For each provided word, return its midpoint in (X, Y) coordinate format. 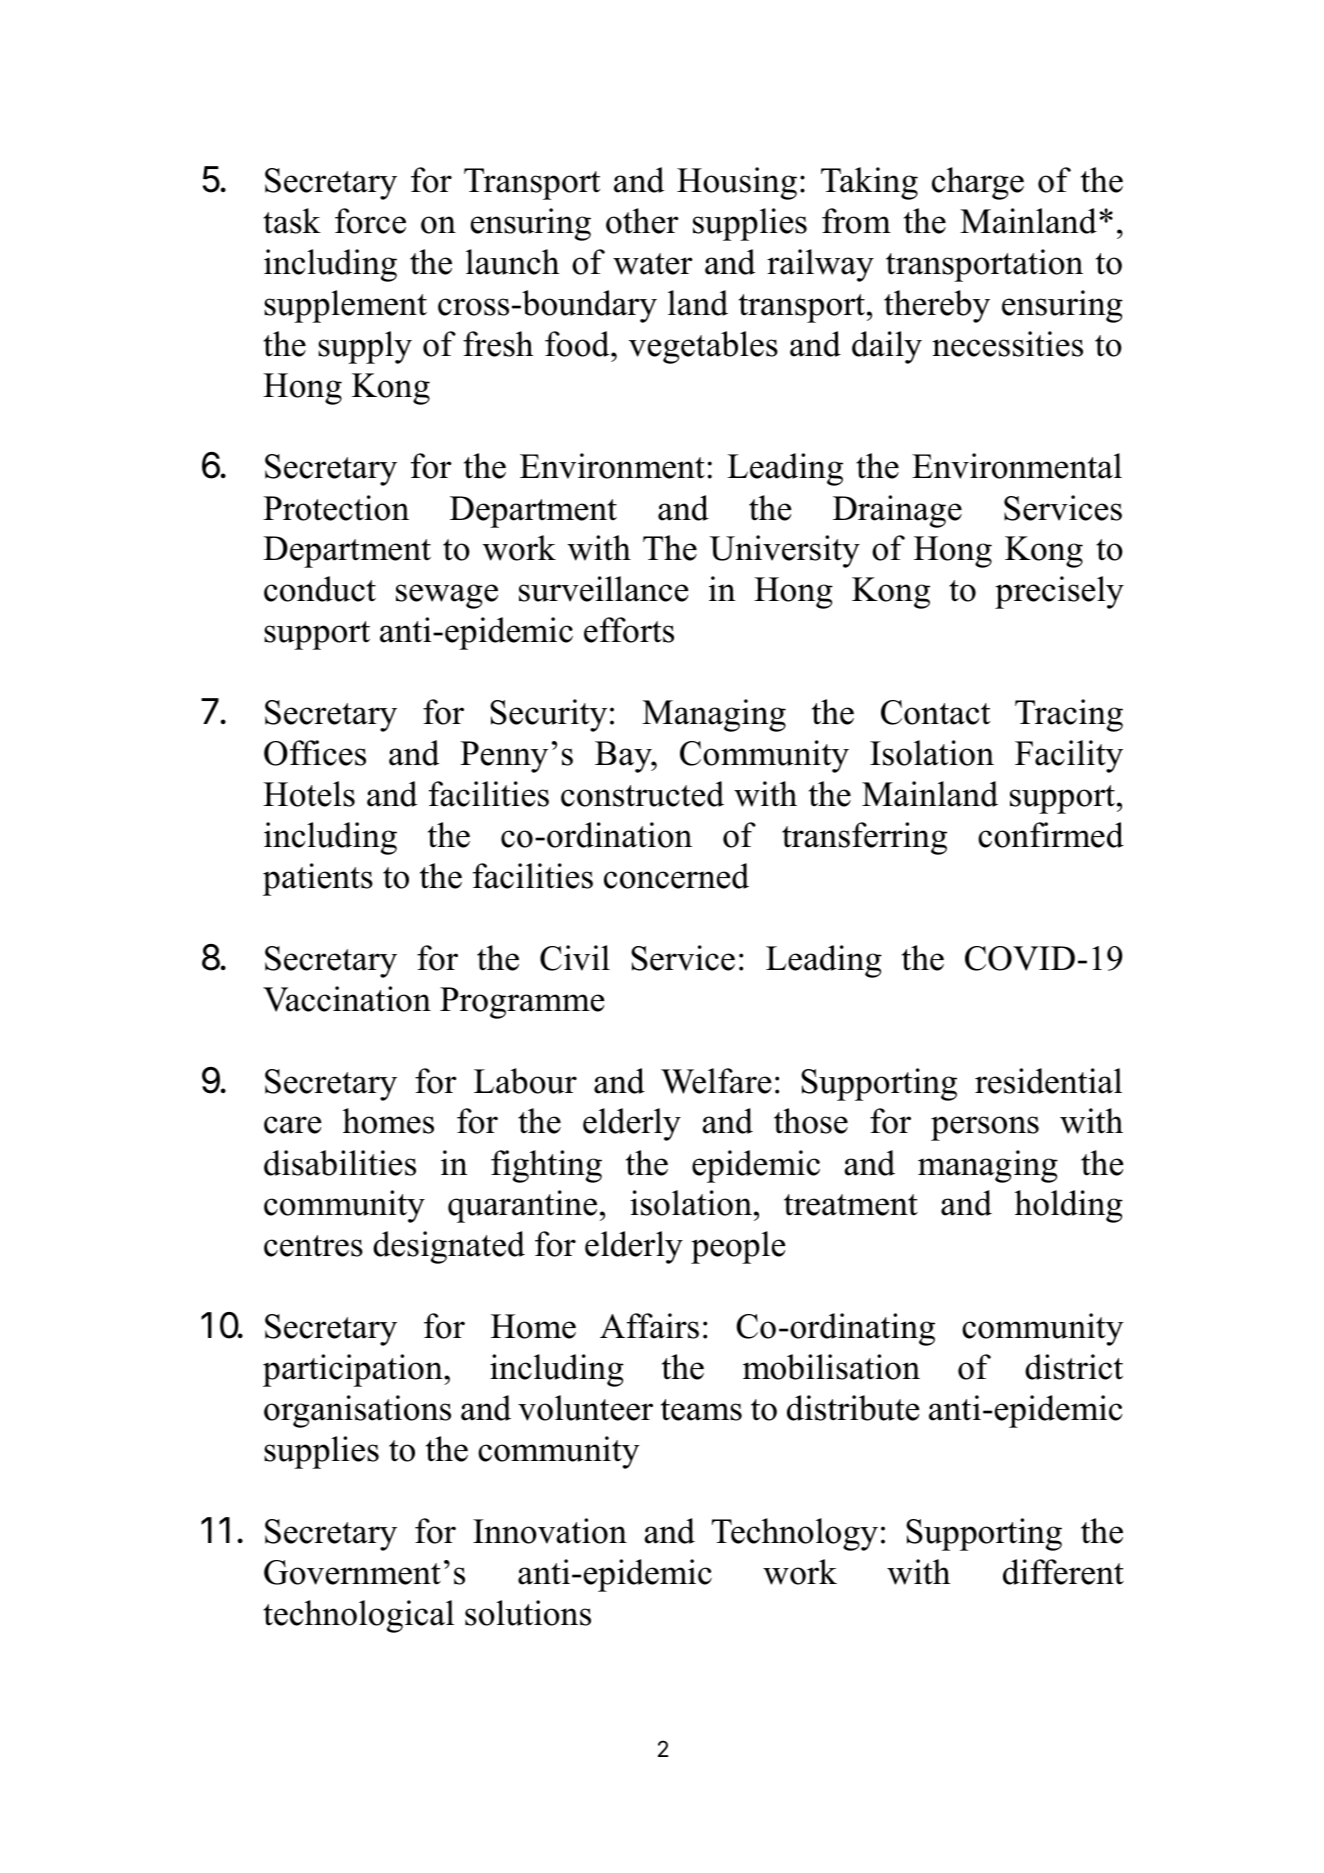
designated (449, 1247)
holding (1069, 1206)
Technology (795, 1534)
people (738, 1247)
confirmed (1051, 835)
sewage (447, 596)
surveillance (604, 589)
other (642, 221)
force (370, 221)
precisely (1059, 592)
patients (318, 879)
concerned (676, 876)
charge (978, 183)
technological (358, 1616)
